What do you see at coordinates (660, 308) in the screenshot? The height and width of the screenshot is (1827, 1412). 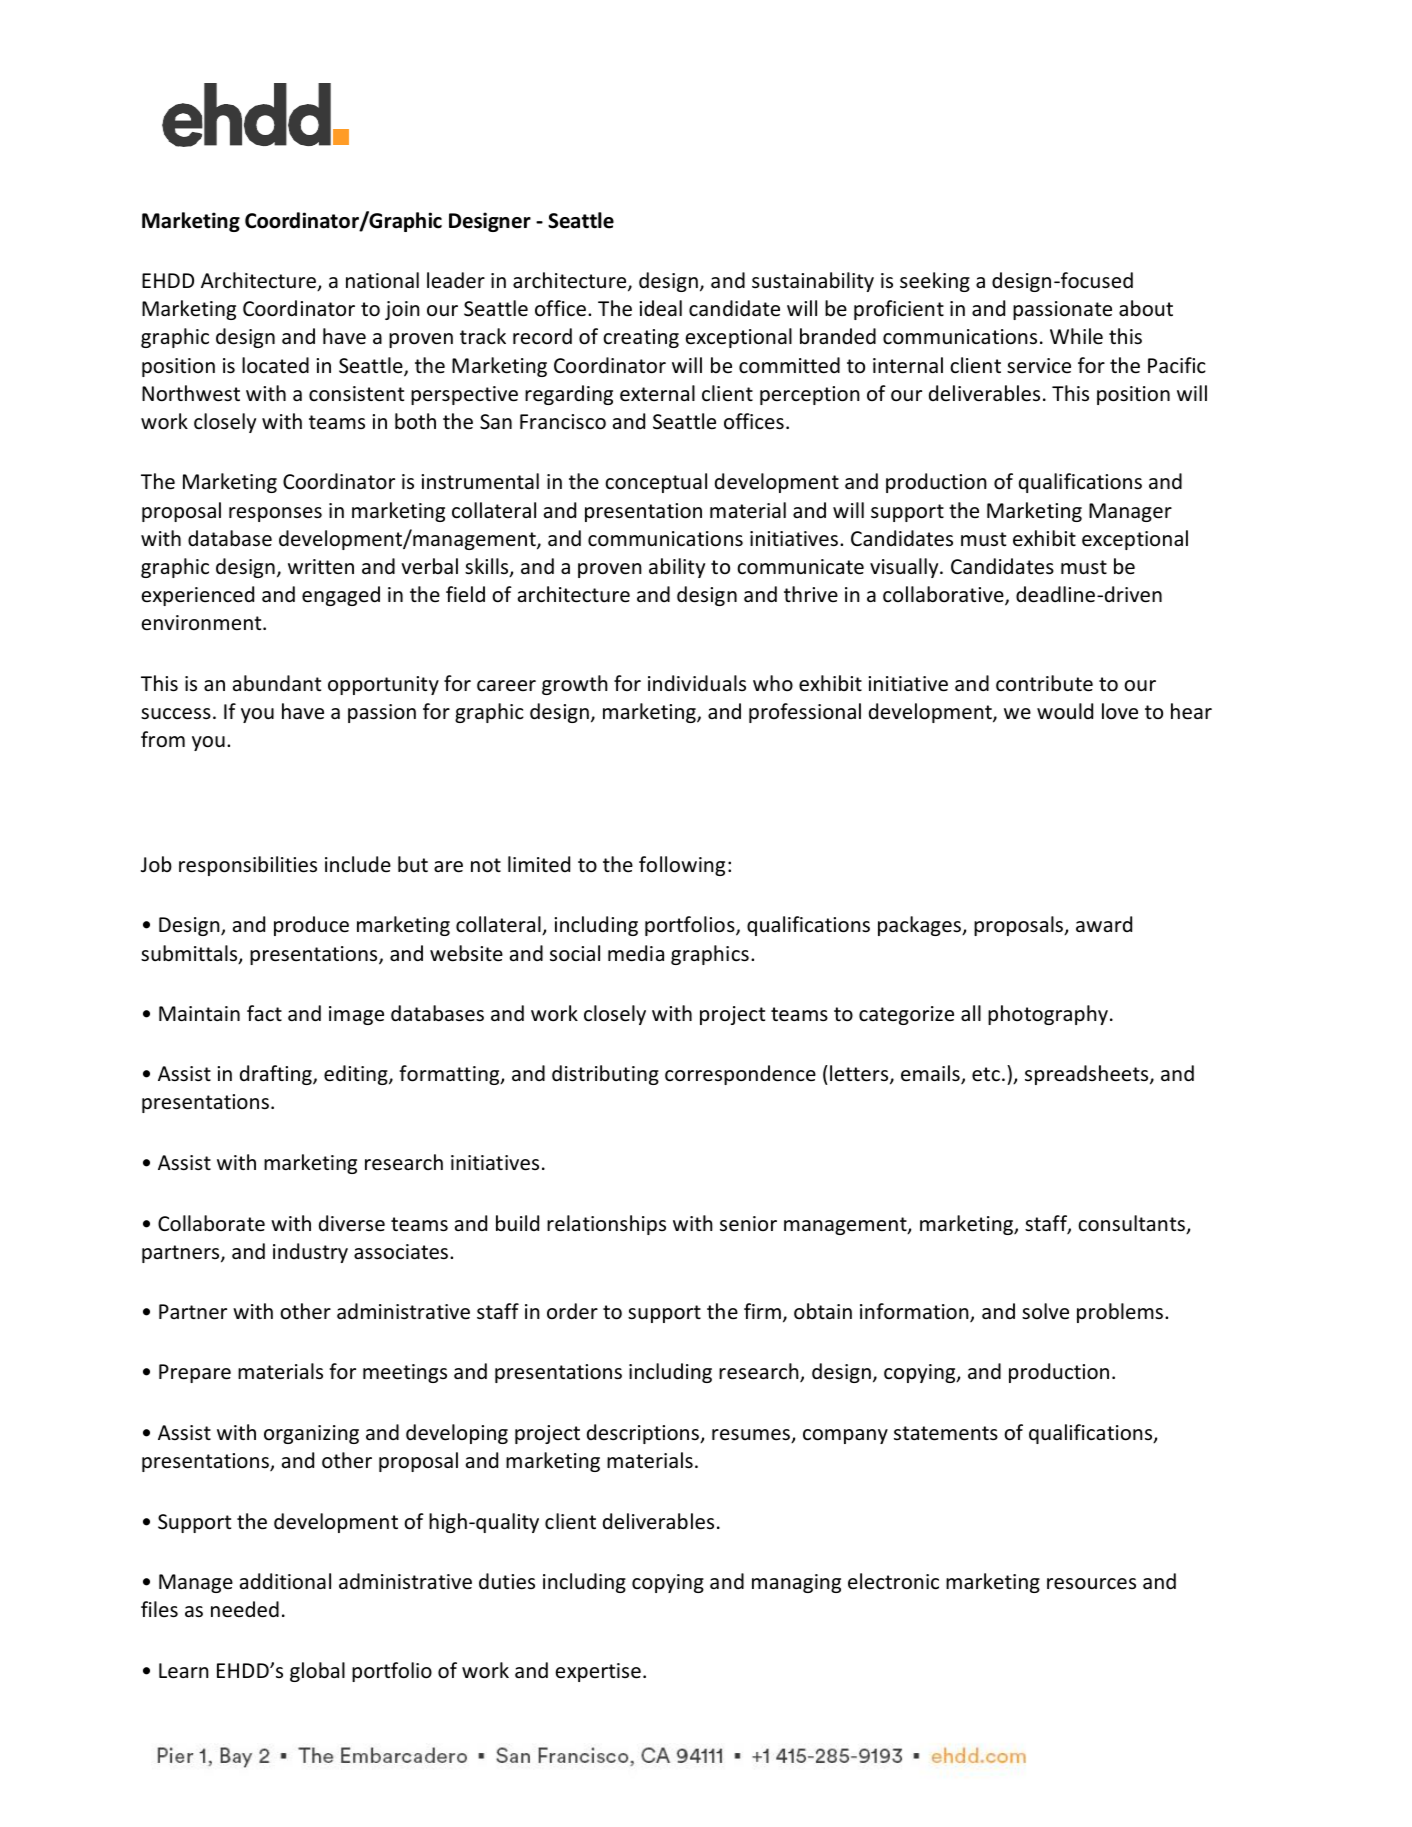 I see `ideal` at bounding box center [660, 308].
